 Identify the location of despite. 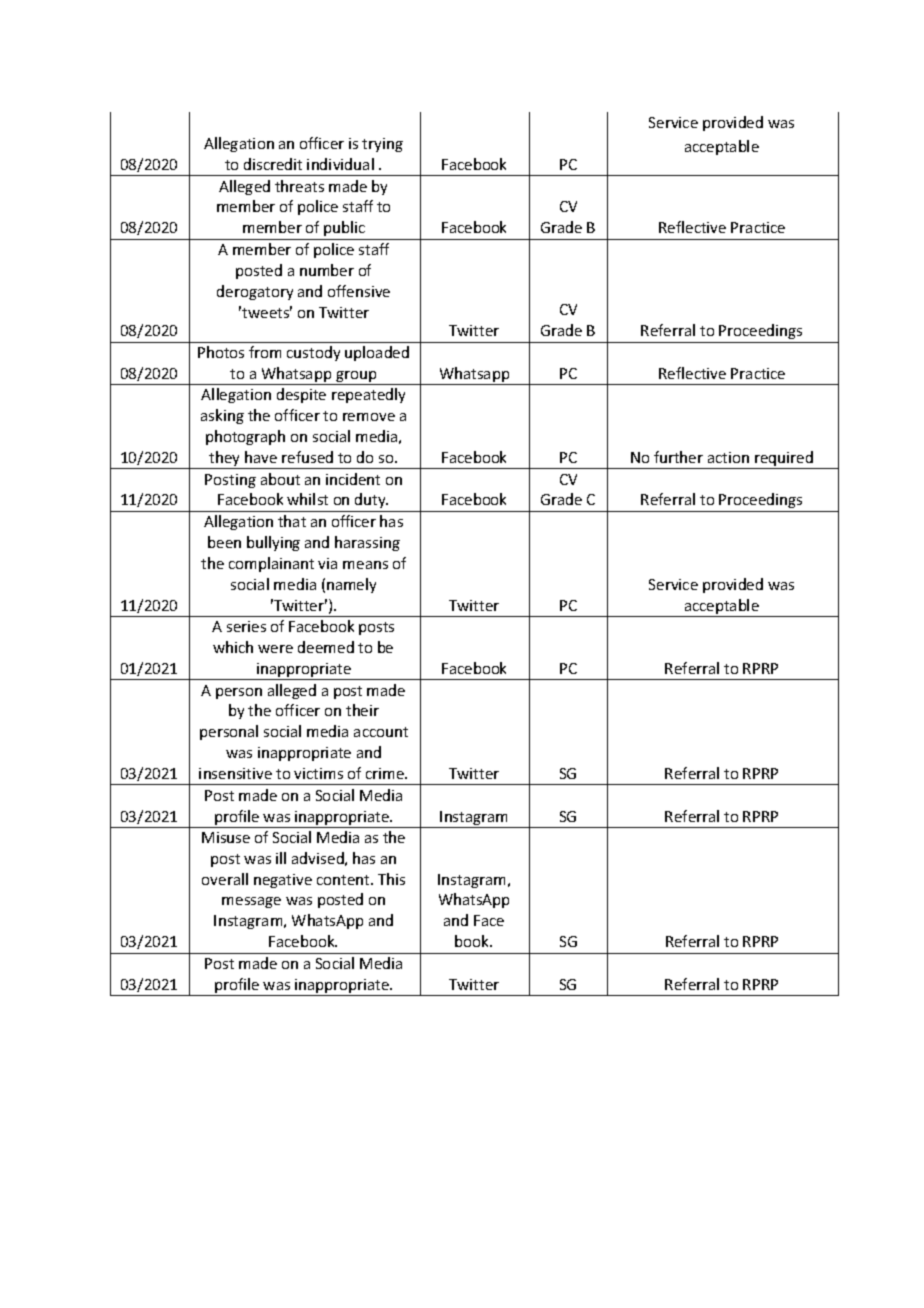
(301, 395).
